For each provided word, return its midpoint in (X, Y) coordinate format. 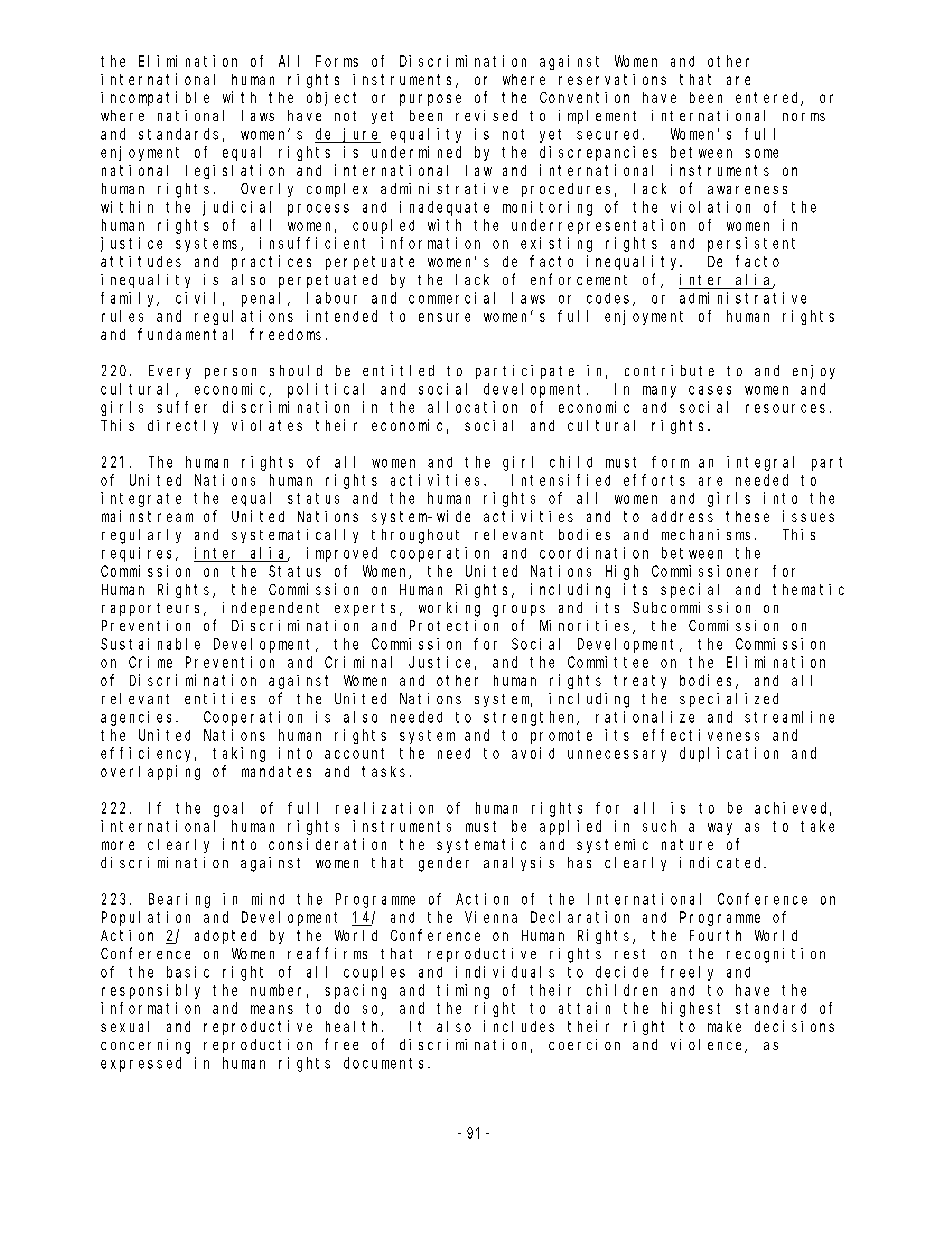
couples (374, 973)
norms (804, 117)
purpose (430, 100)
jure (362, 135)
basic (188, 972)
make (724, 1026)
